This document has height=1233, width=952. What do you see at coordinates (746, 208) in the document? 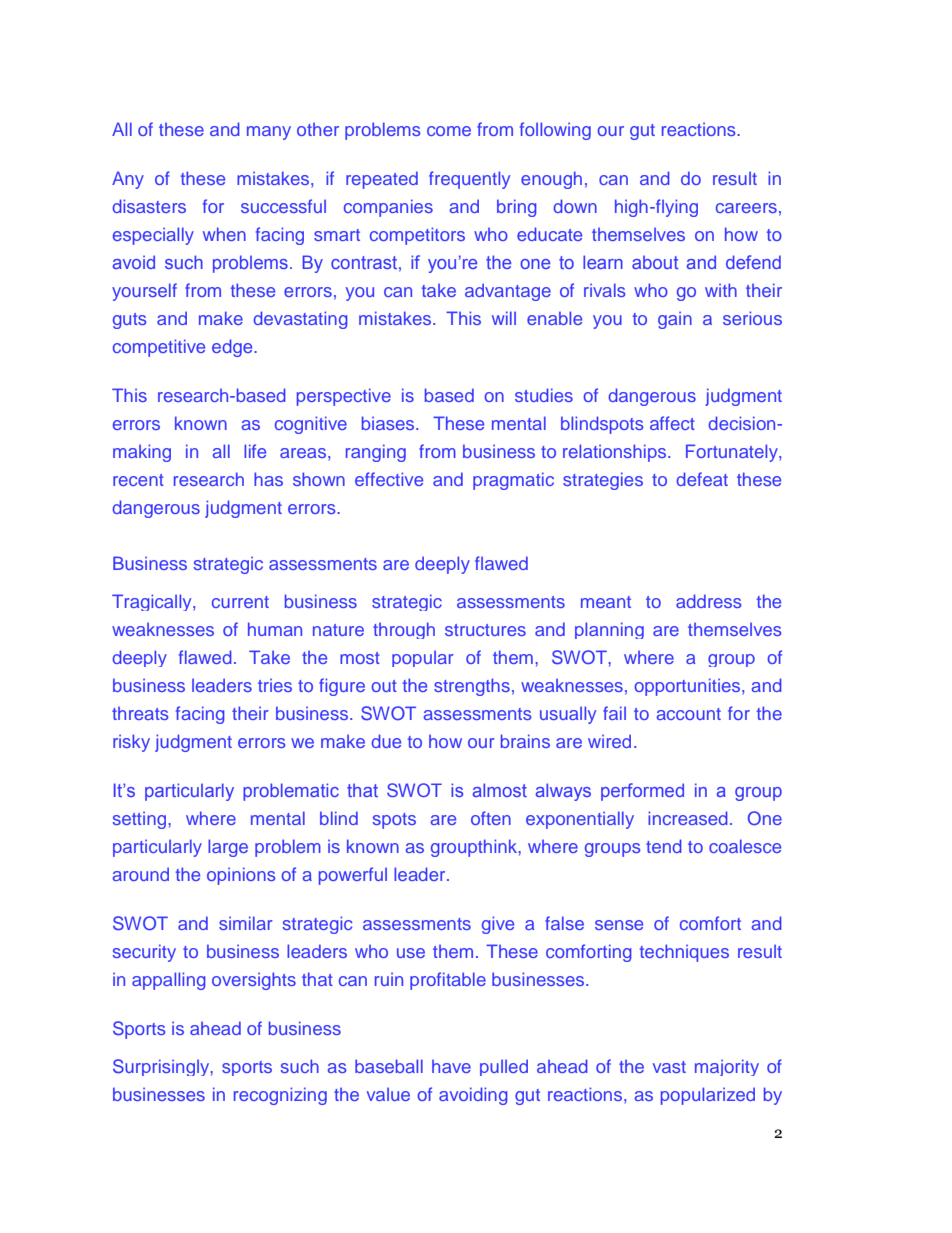
I see `careers` at bounding box center [746, 208].
